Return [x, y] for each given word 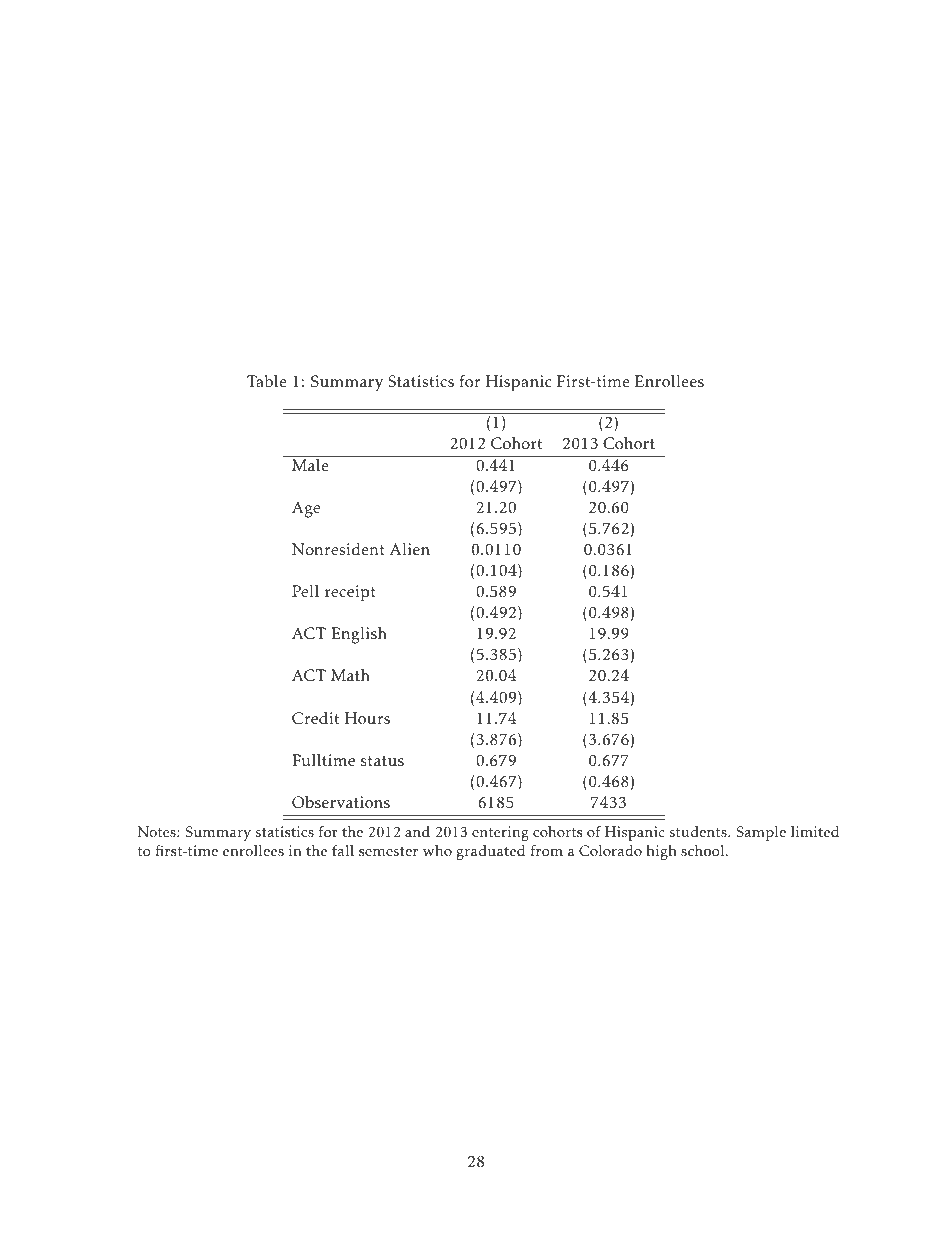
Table [267, 381]
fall [343, 850]
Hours [367, 718]
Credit [315, 718]
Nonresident [338, 549]
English [359, 635]
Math [350, 675]
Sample [761, 833]
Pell [305, 591]
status [382, 761]
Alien [410, 549]
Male [310, 464]
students [699, 832]
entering [500, 833]
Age [306, 509]
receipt [350, 593]
